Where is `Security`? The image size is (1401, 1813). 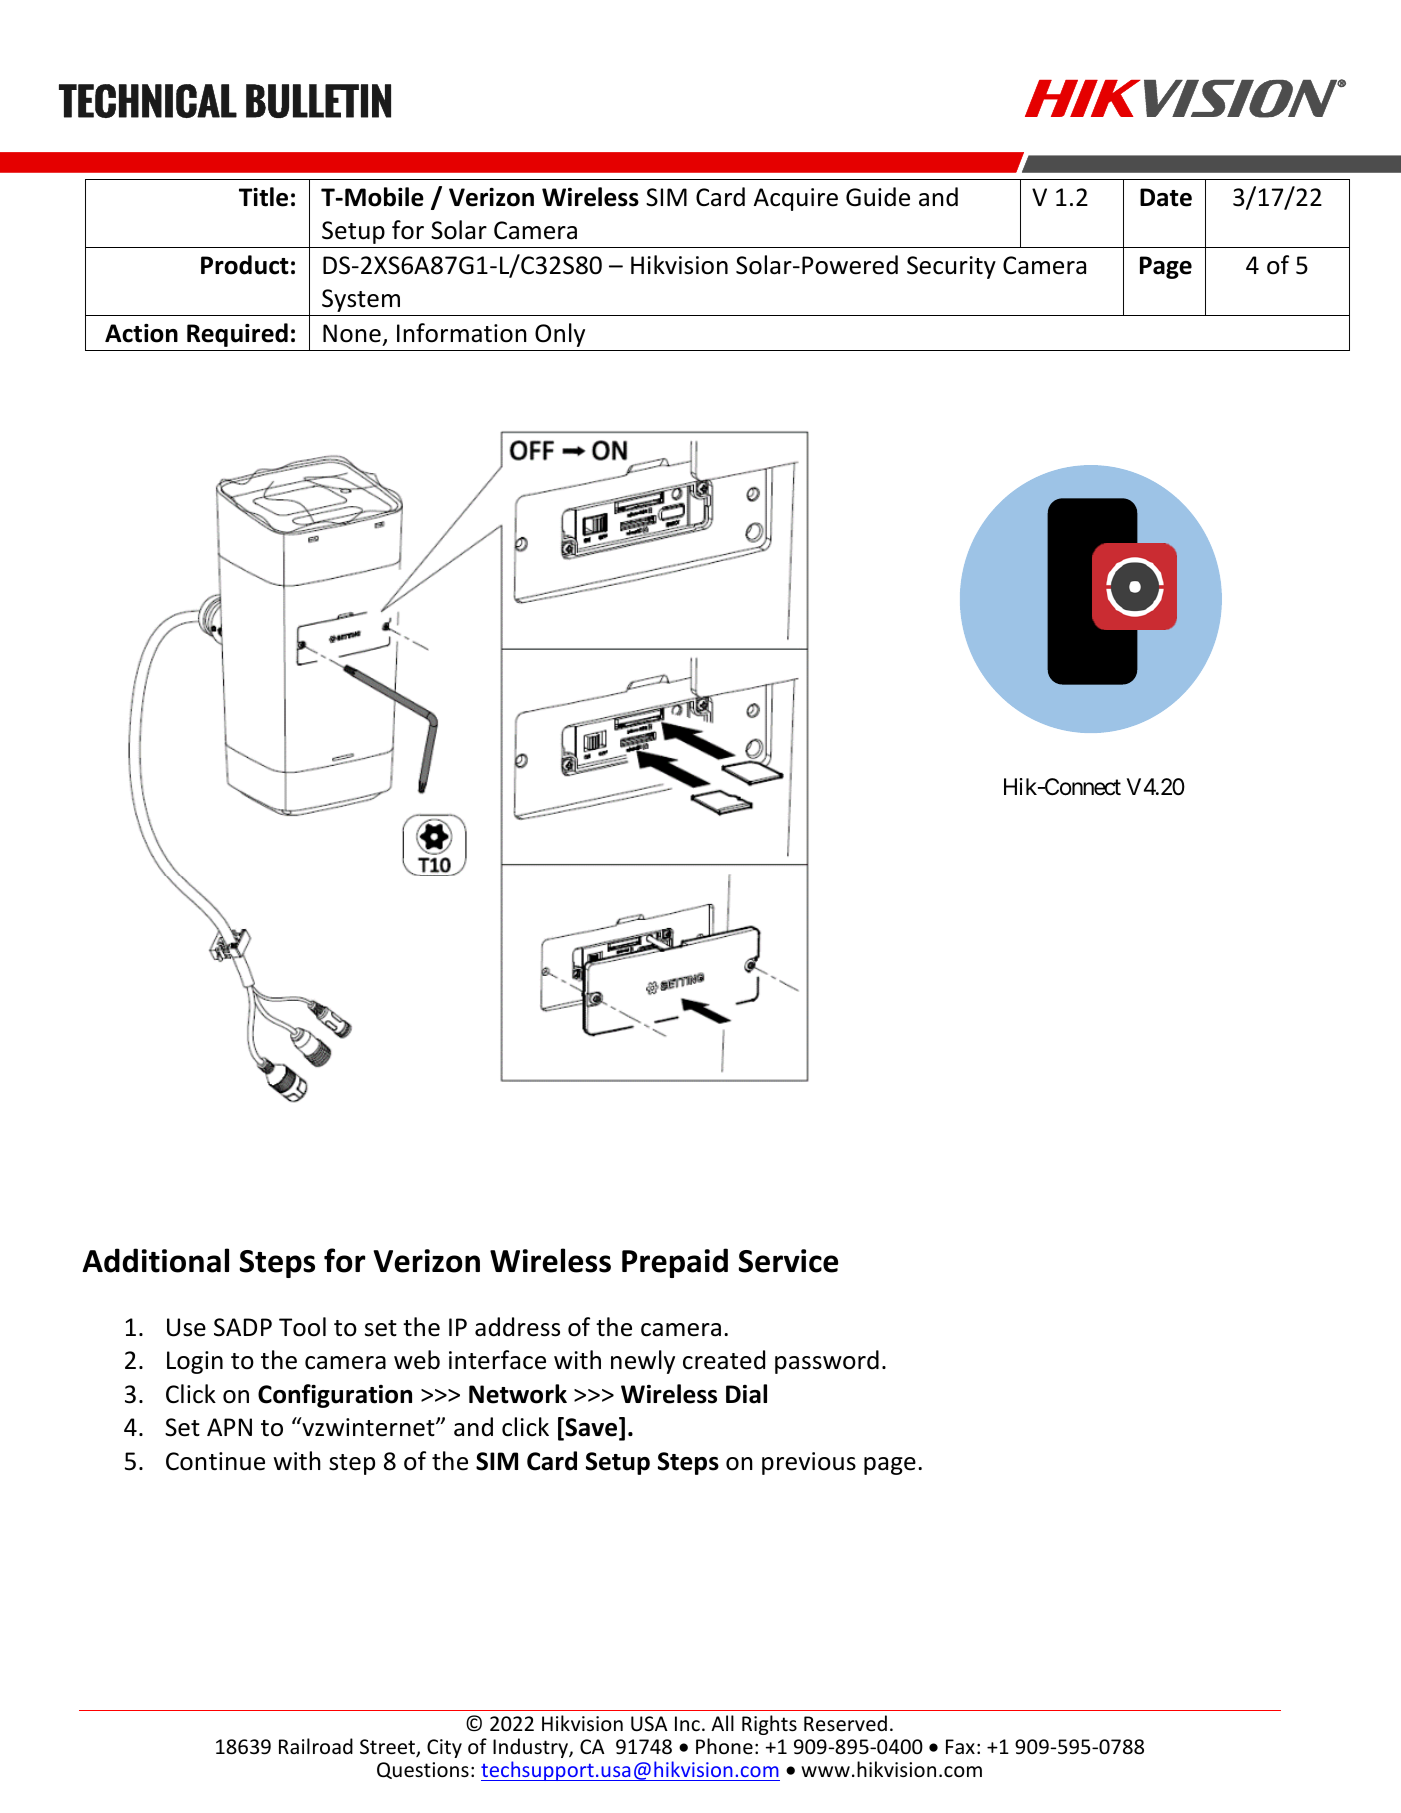
Security is located at coordinates (951, 267).
